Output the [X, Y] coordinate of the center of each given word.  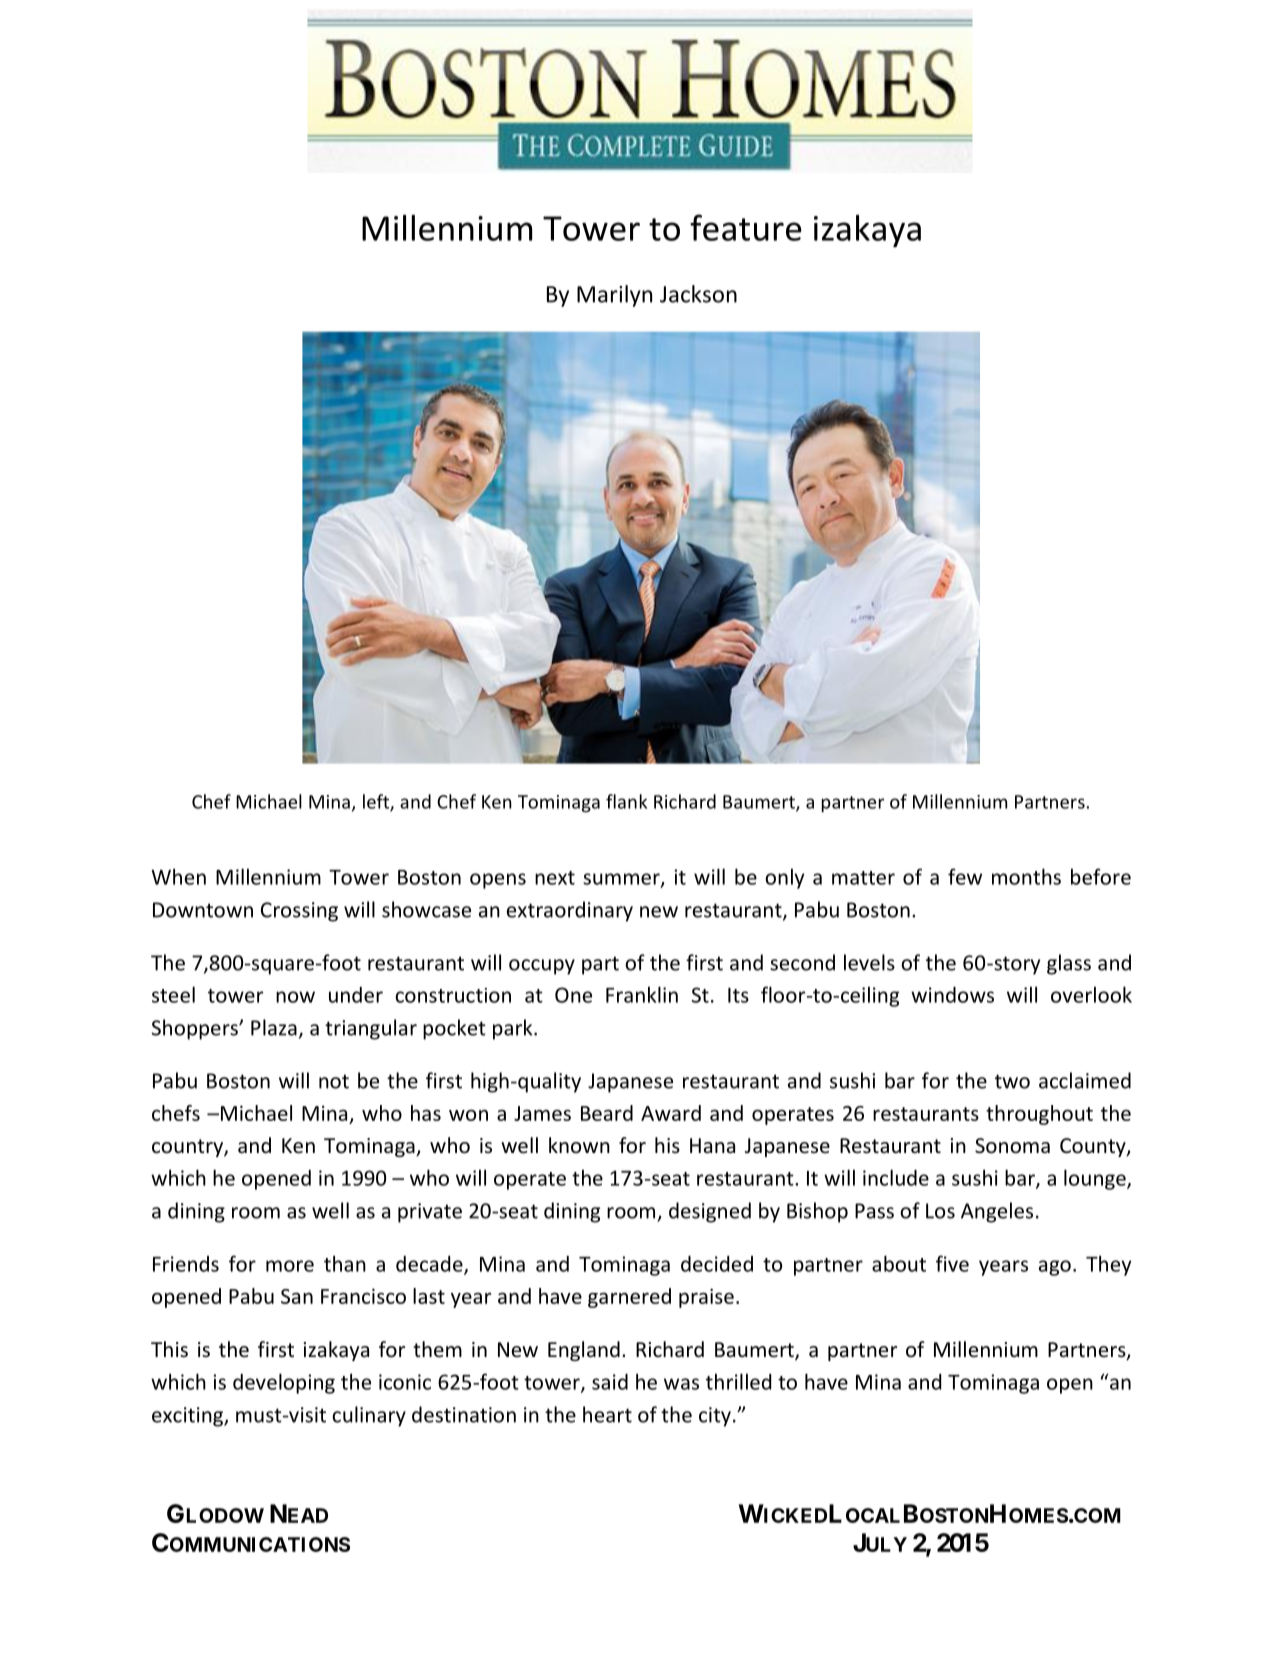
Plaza [274, 1027]
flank [626, 801]
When [178, 876]
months [1026, 876]
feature [746, 227]
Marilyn [614, 296]
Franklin [642, 994]
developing [284, 1383]
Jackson [698, 294]
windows [952, 995]
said [610, 1382]
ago [1055, 1268]
